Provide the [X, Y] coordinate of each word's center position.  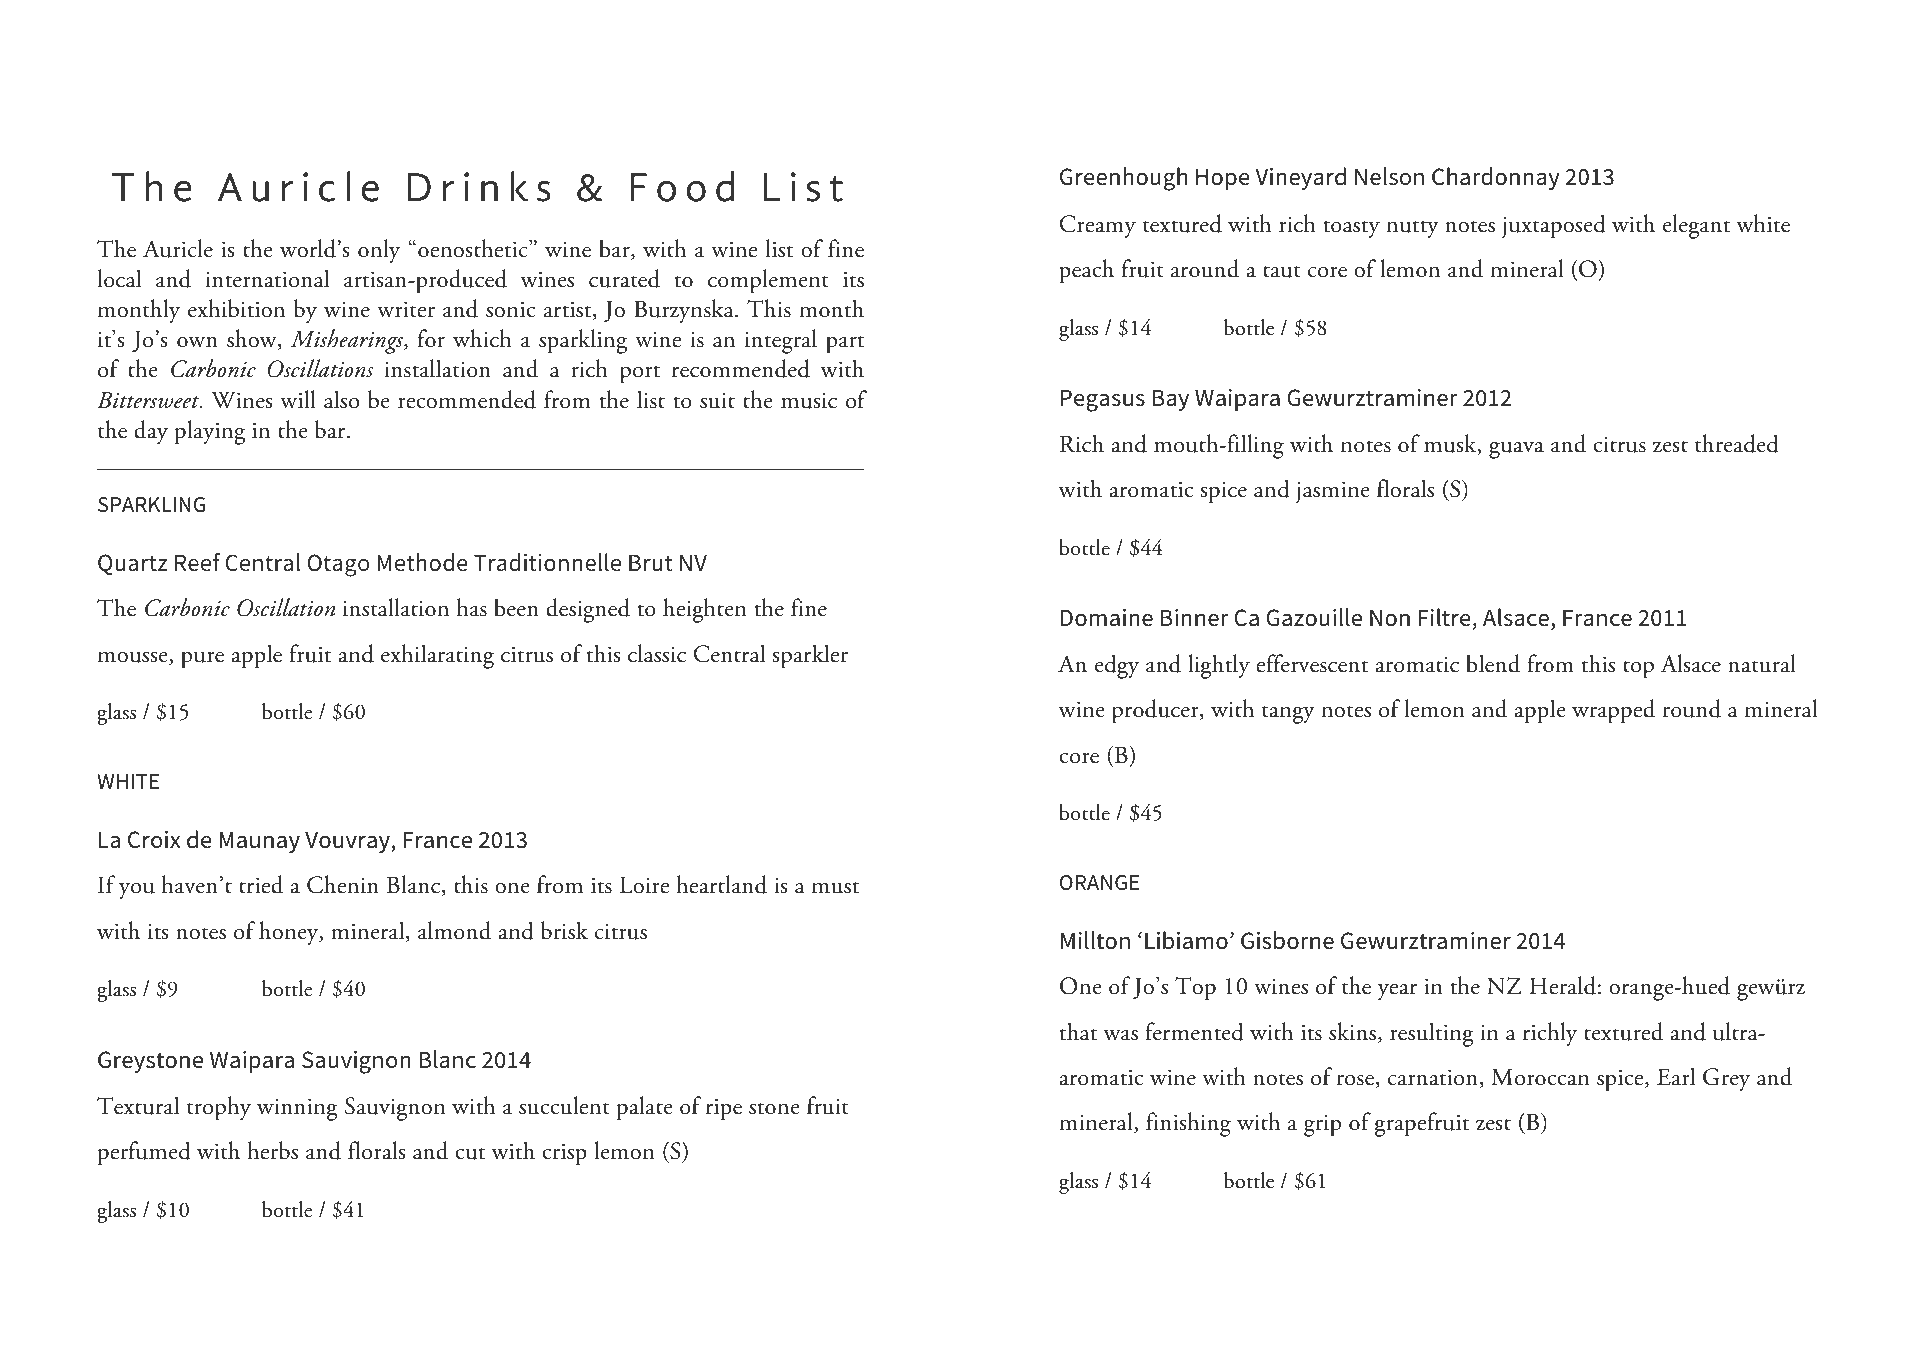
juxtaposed [1554, 226]
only [379, 251]
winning [297, 1109]
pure [202, 660]
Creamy [1098, 226]
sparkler [810, 656]
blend [1493, 663]
